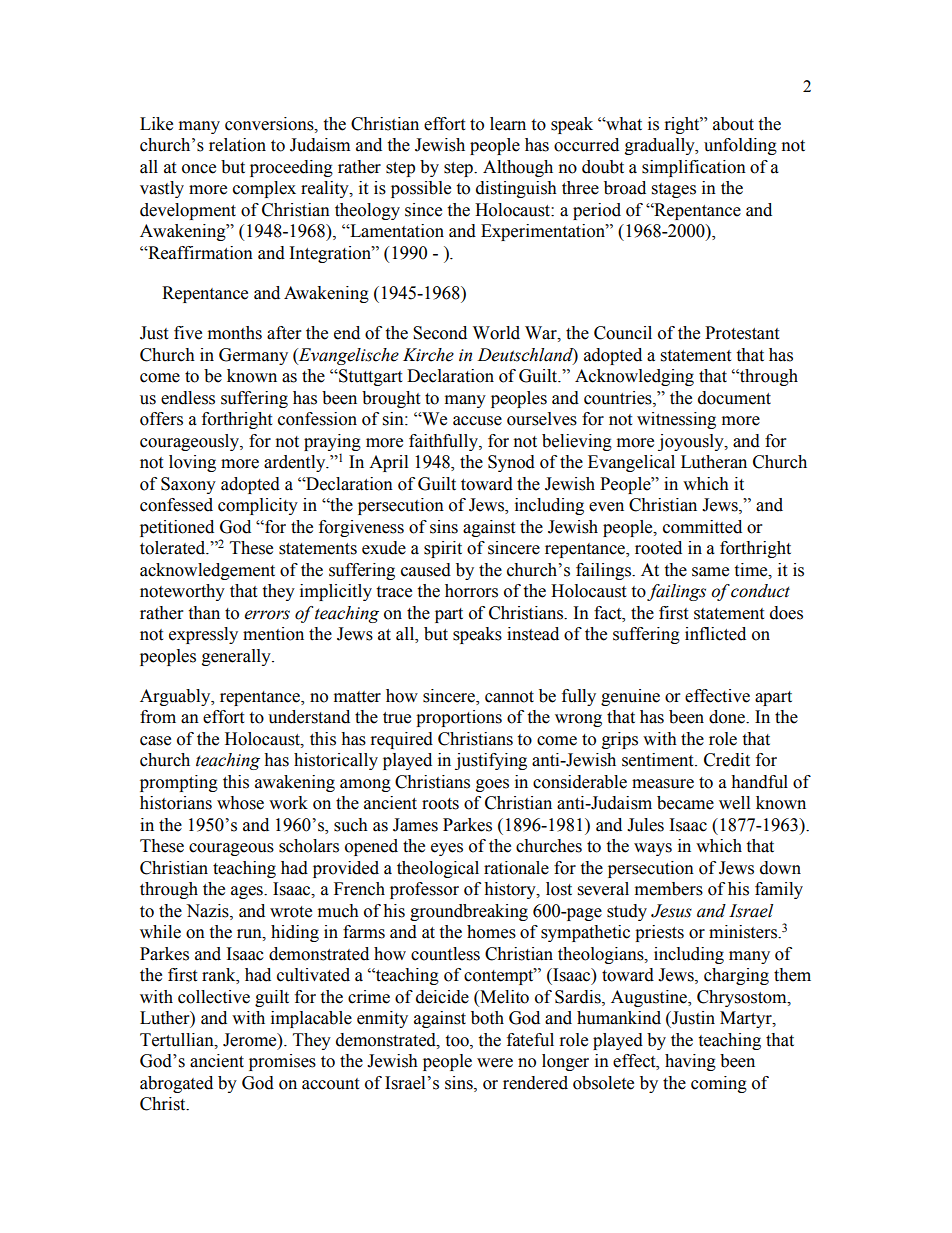  Describe the element at coordinates (727, 760) in the page. I see `Credit` at that location.
